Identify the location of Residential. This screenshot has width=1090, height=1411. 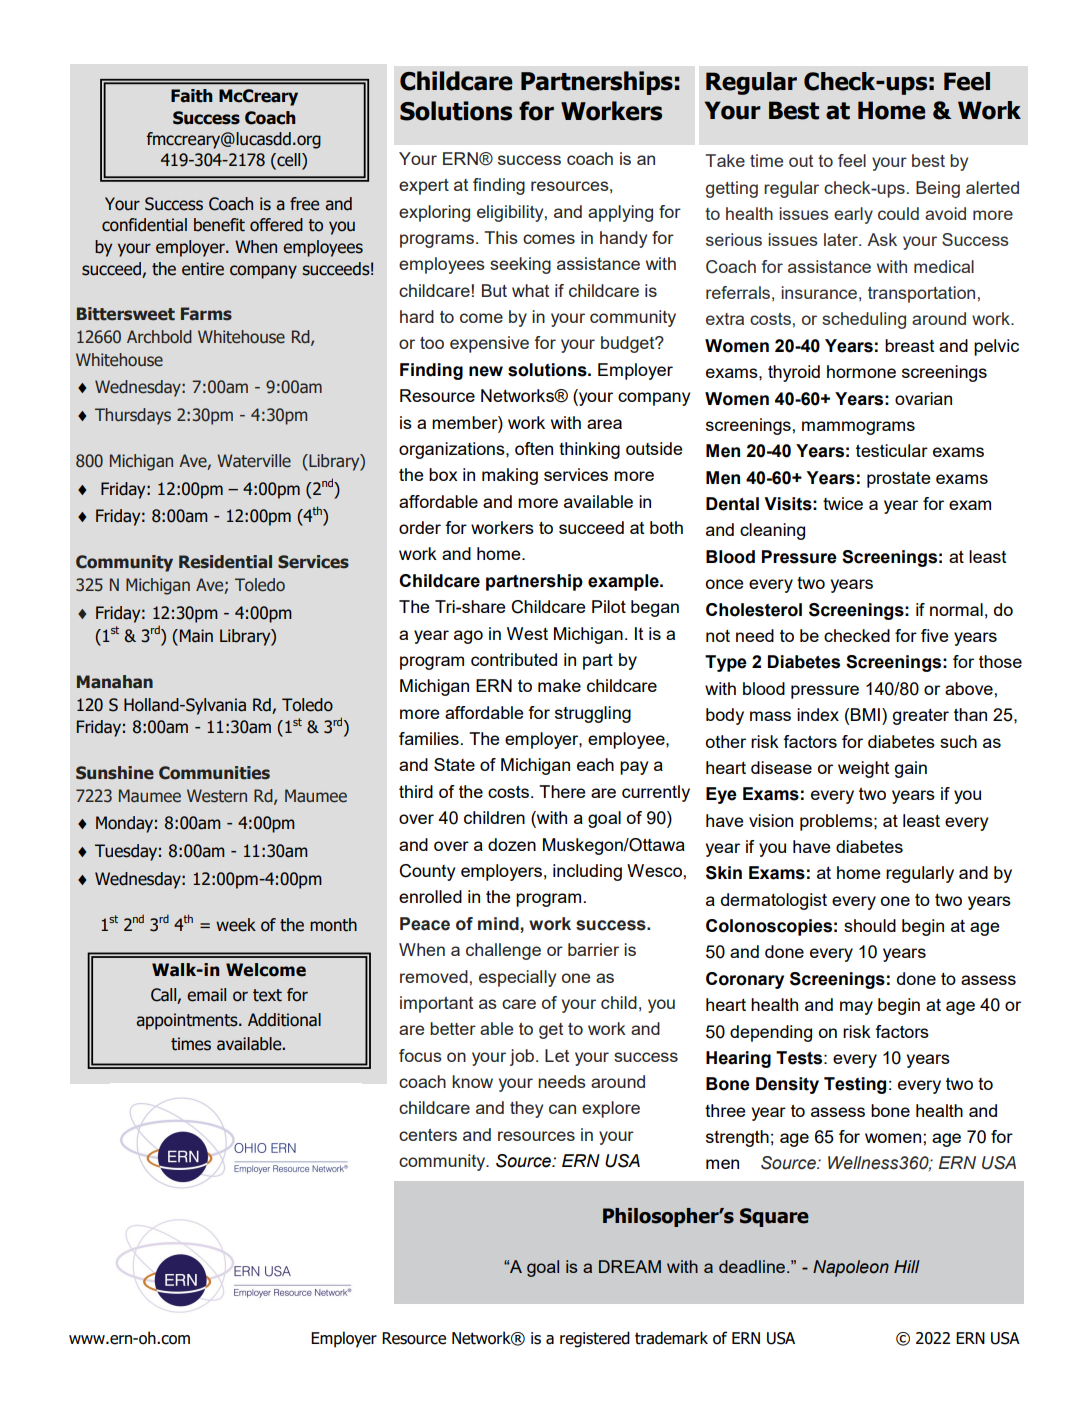
(225, 562).
